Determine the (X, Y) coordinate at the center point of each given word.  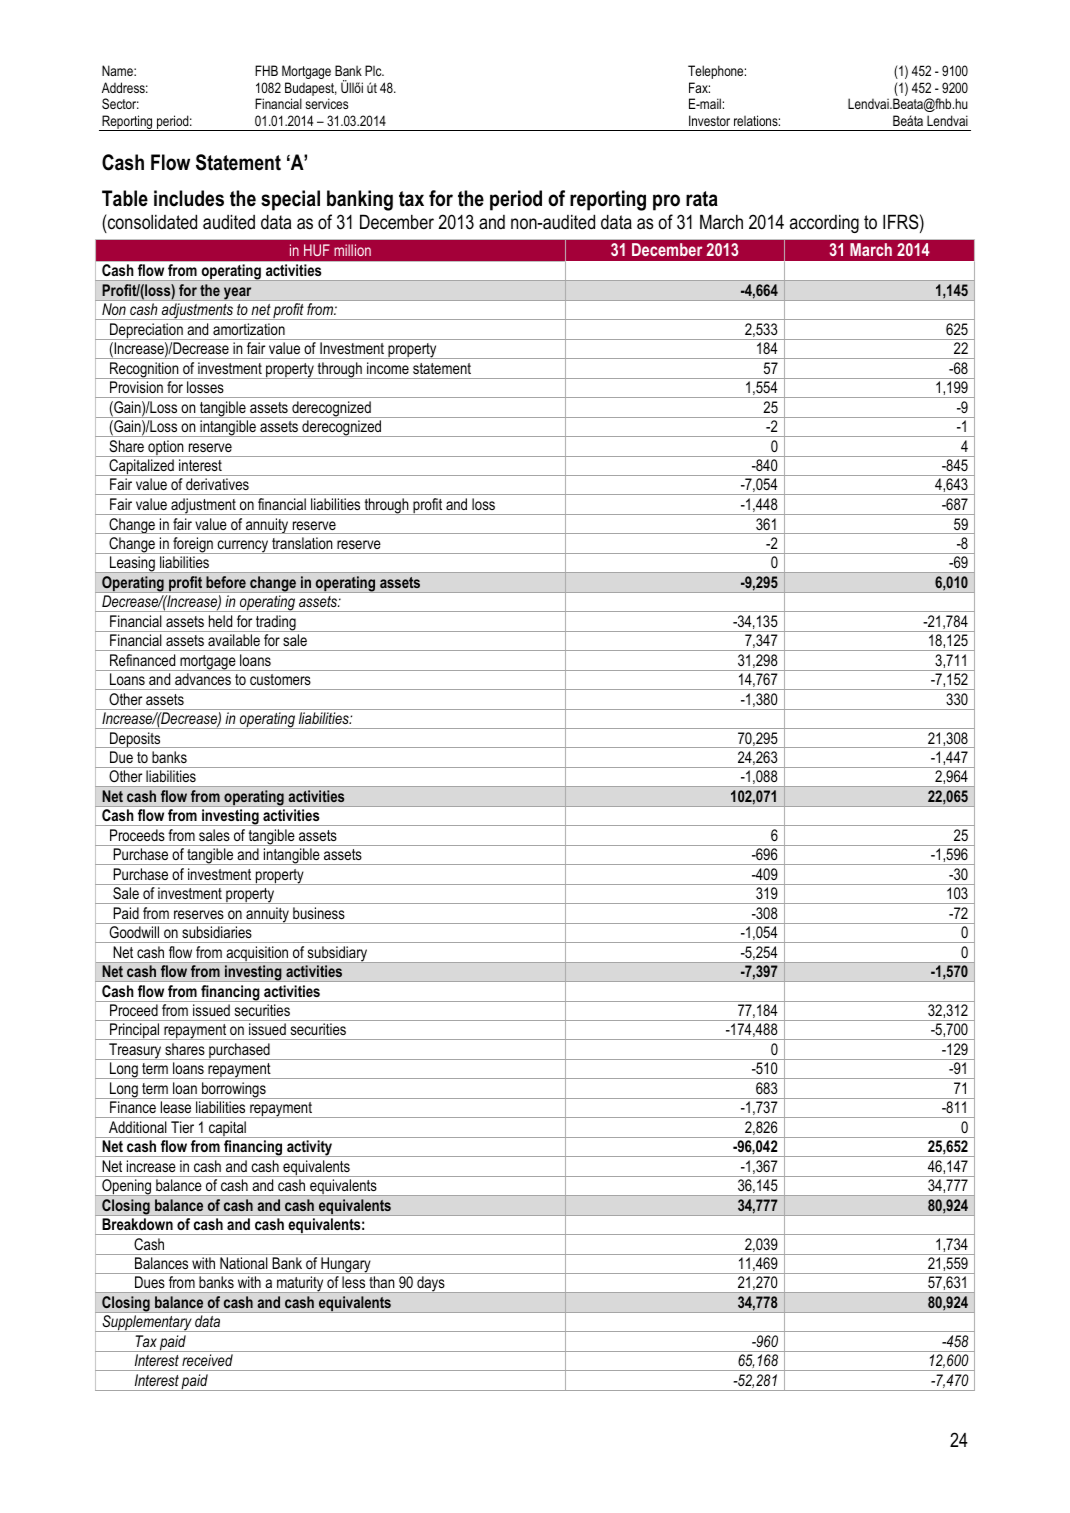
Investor (709, 120)
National (243, 1263)
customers (280, 679)
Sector (120, 103)
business (318, 913)
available (234, 640)
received (207, 1360)
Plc (374, 70)
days (431, 1284)
